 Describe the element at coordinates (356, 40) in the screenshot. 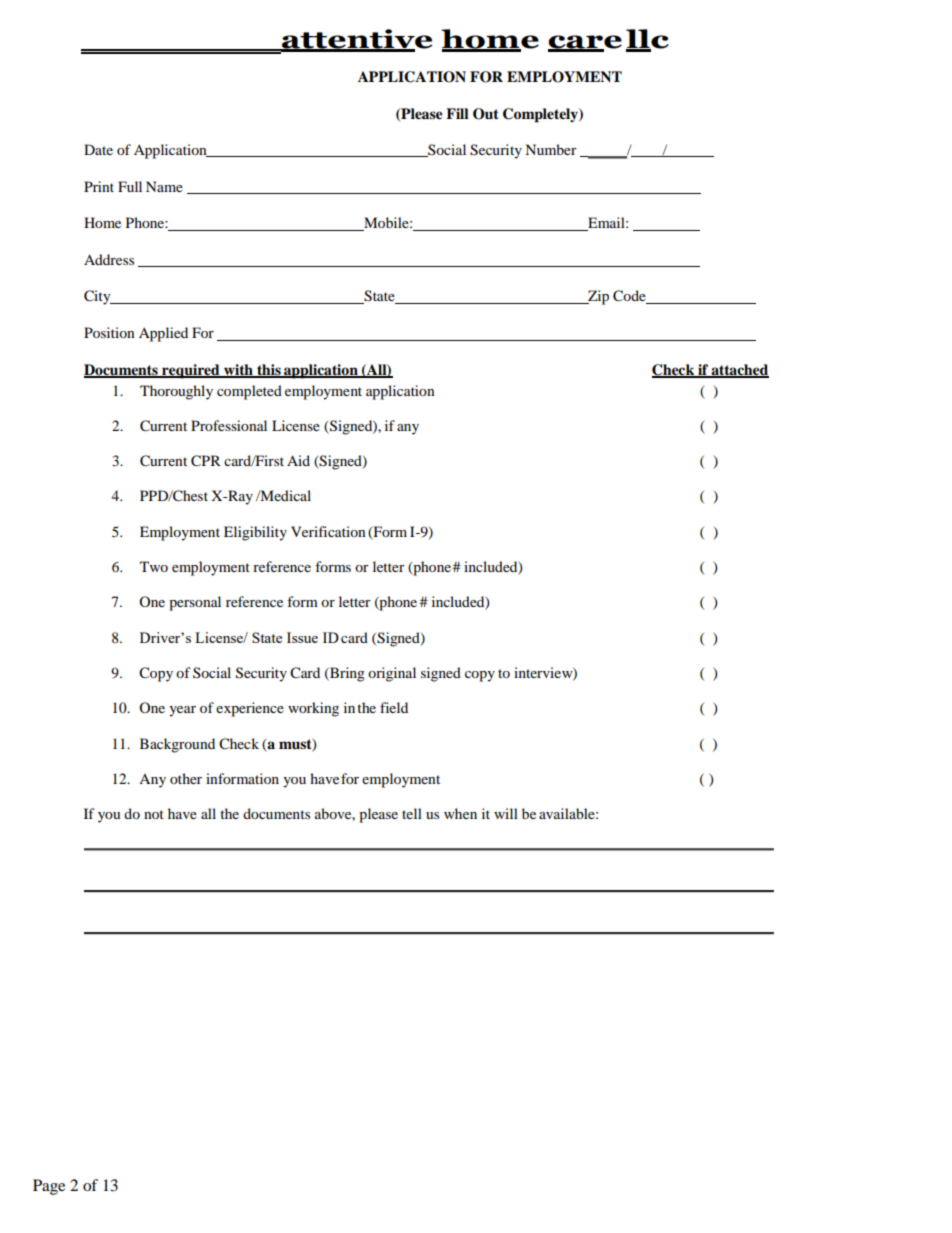

I see `attentive` at that location.
